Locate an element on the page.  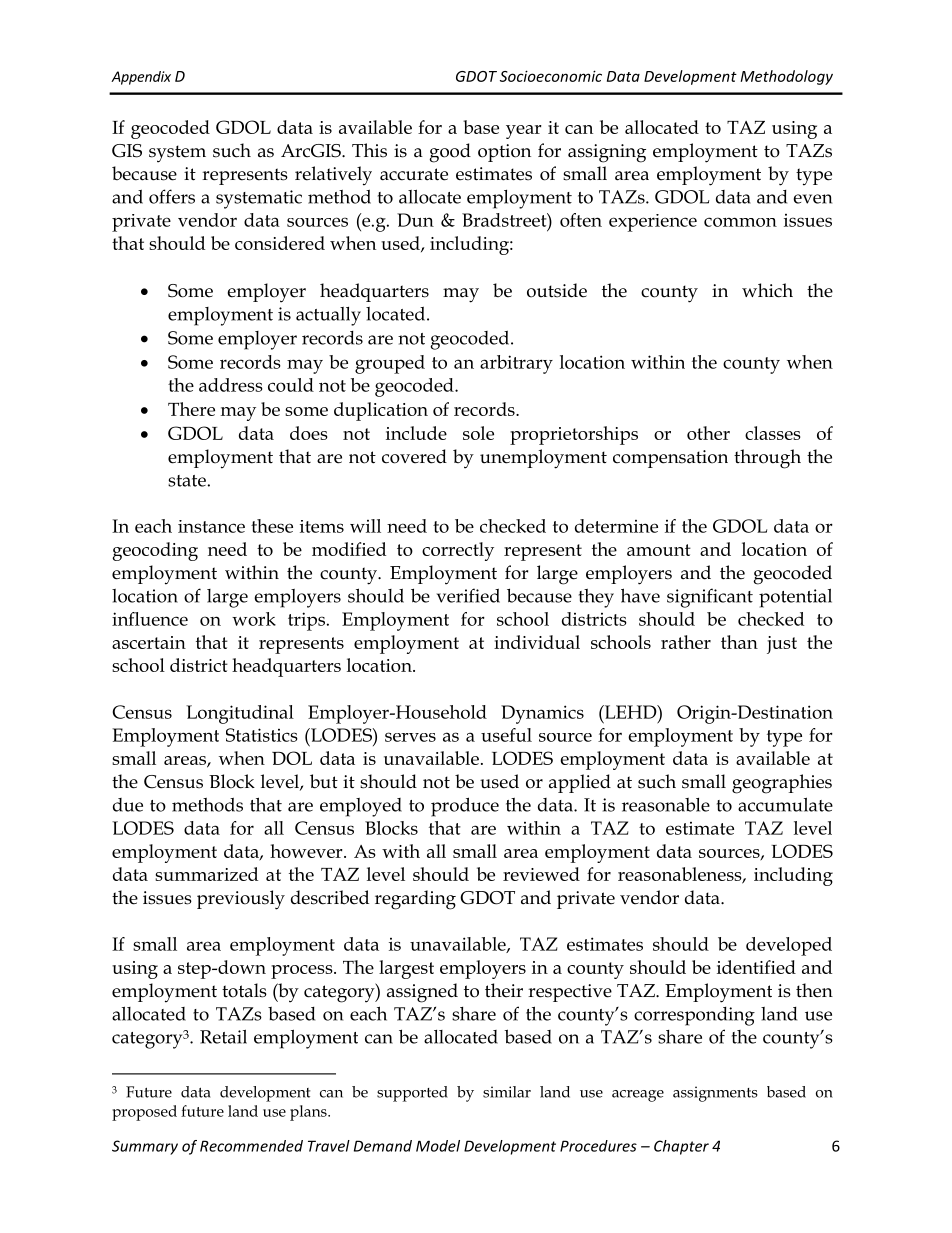
There is located at coordinates (191, 409).
